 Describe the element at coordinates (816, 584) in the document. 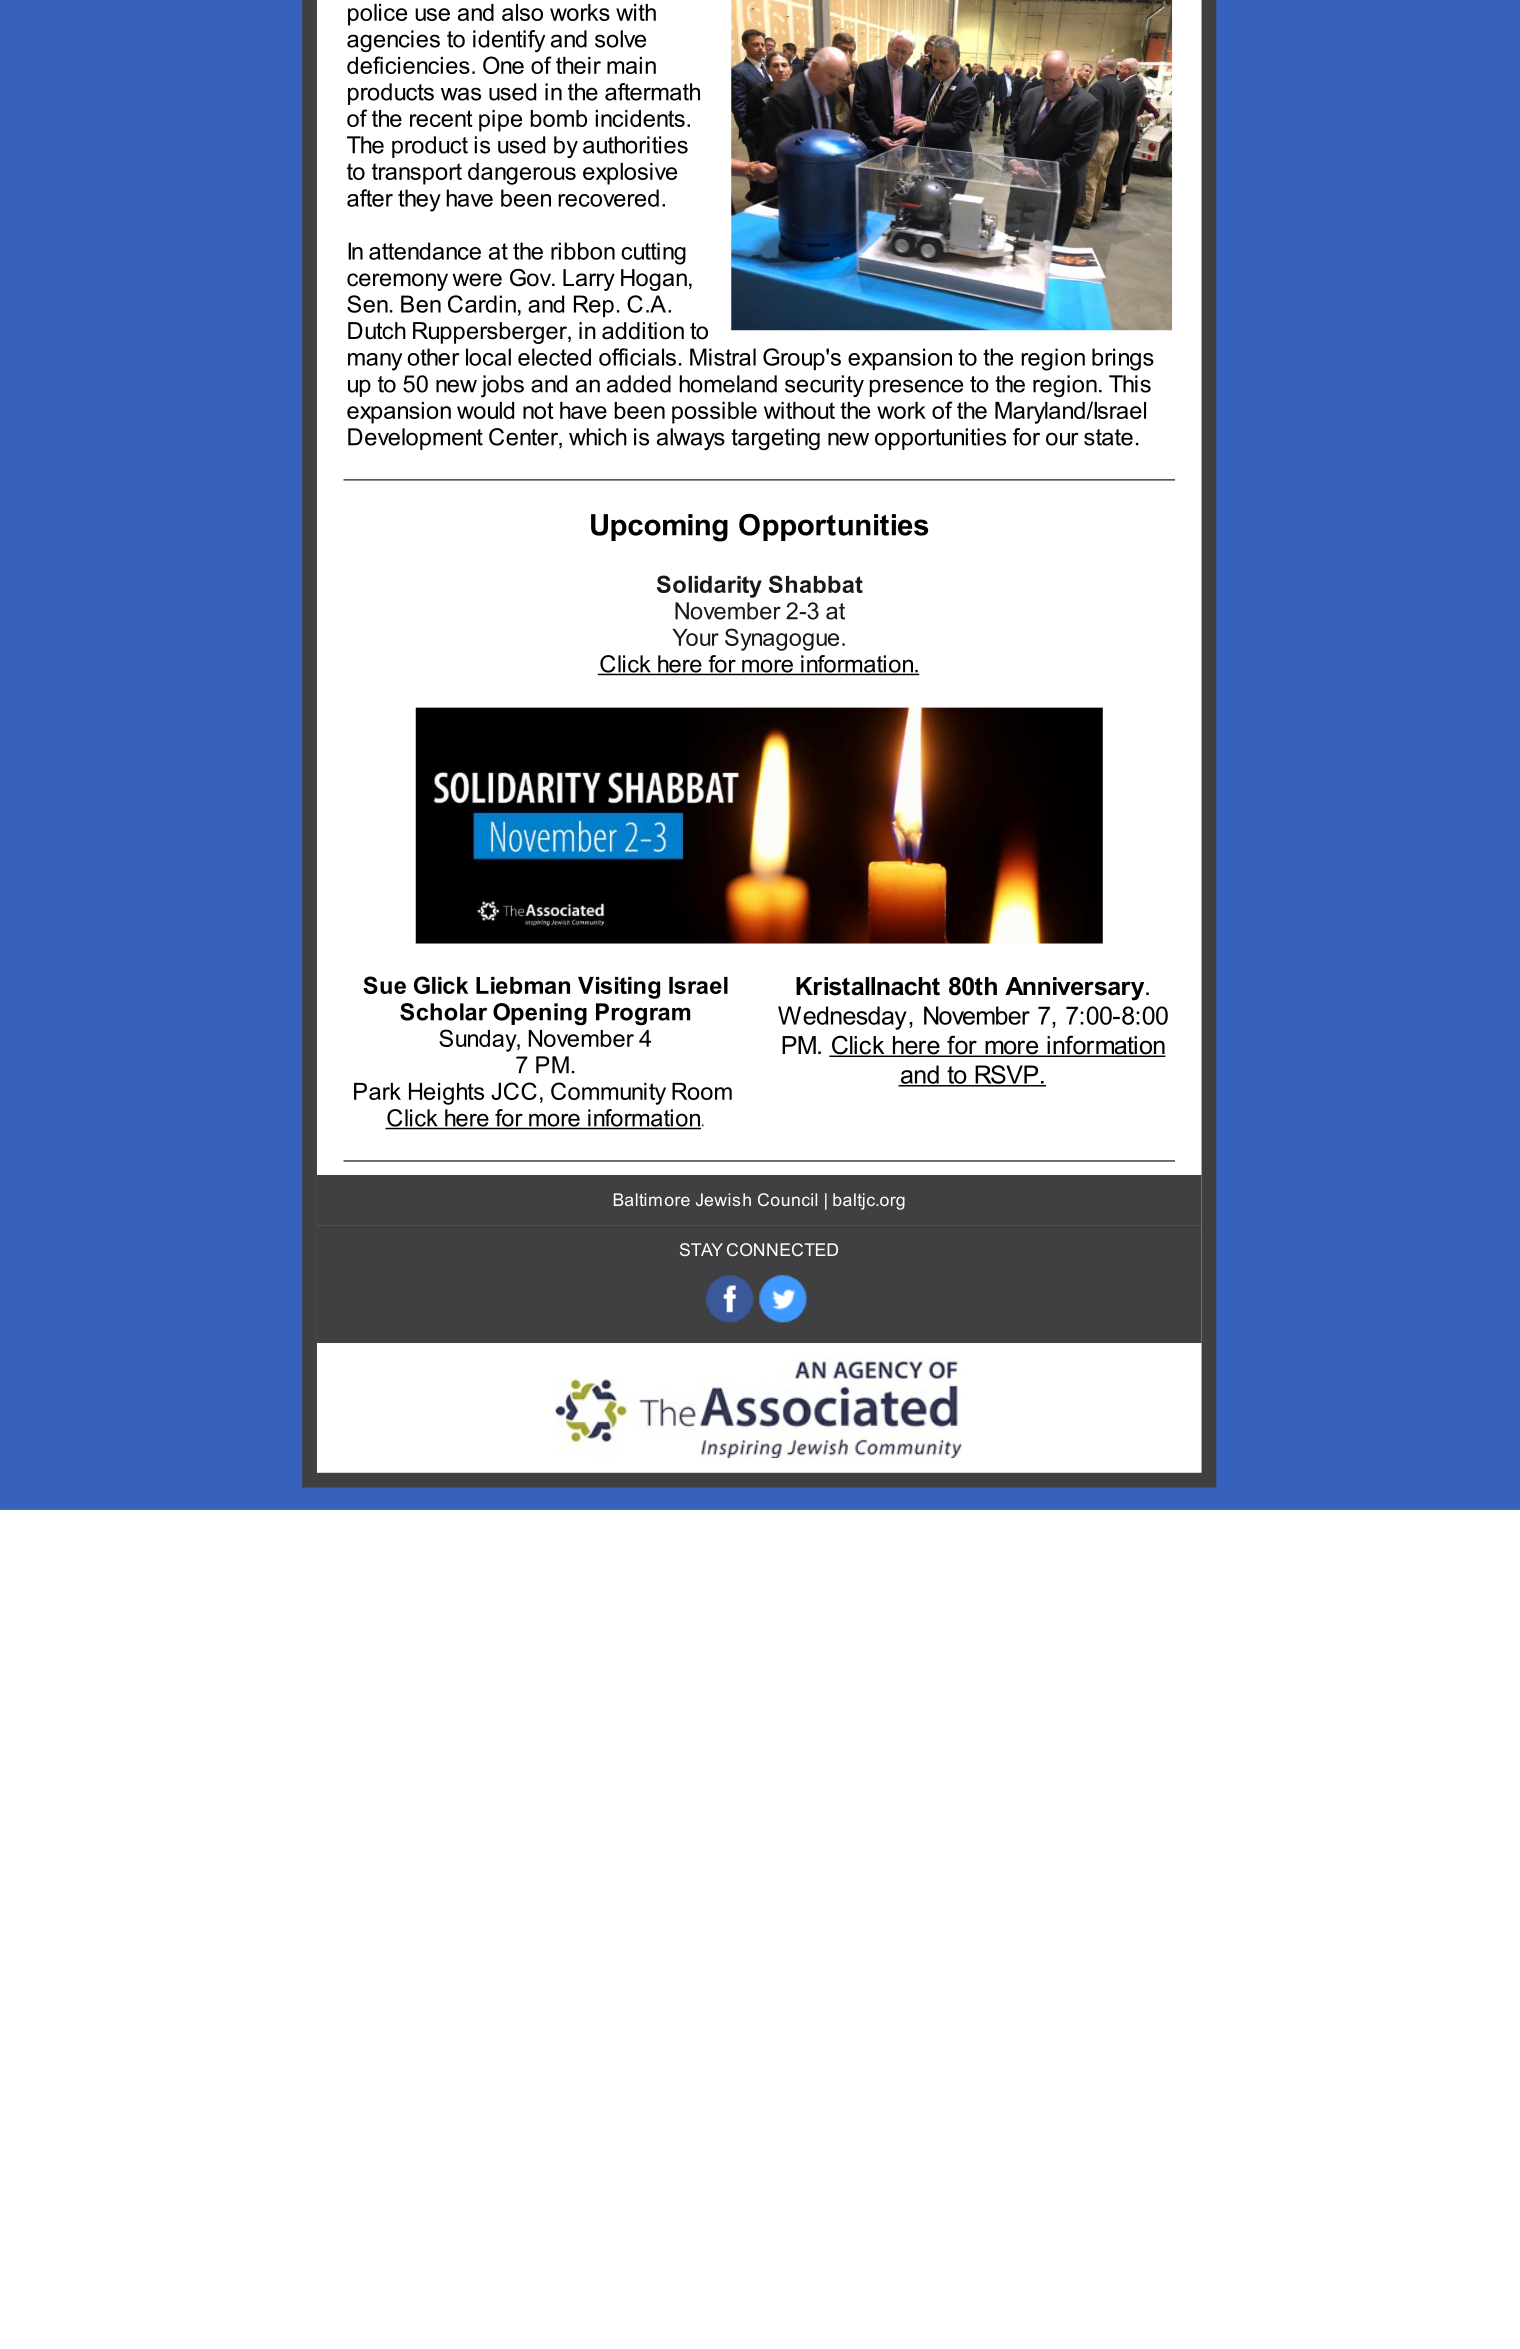

I see `Shabbat` at that location.
